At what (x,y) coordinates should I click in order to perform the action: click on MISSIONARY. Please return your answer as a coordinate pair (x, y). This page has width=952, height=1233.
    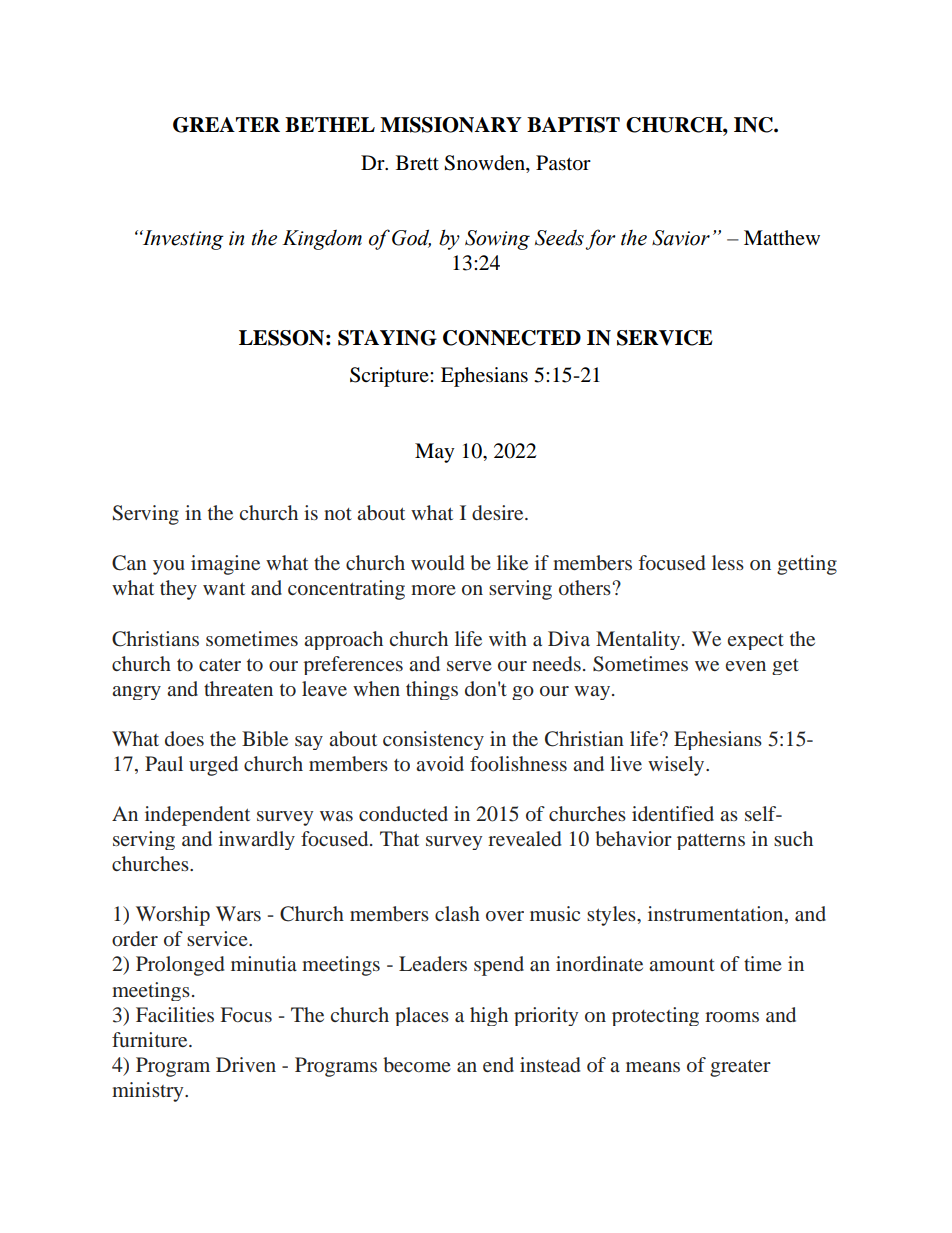
    Looking at the image, I should click on (451, 125).
